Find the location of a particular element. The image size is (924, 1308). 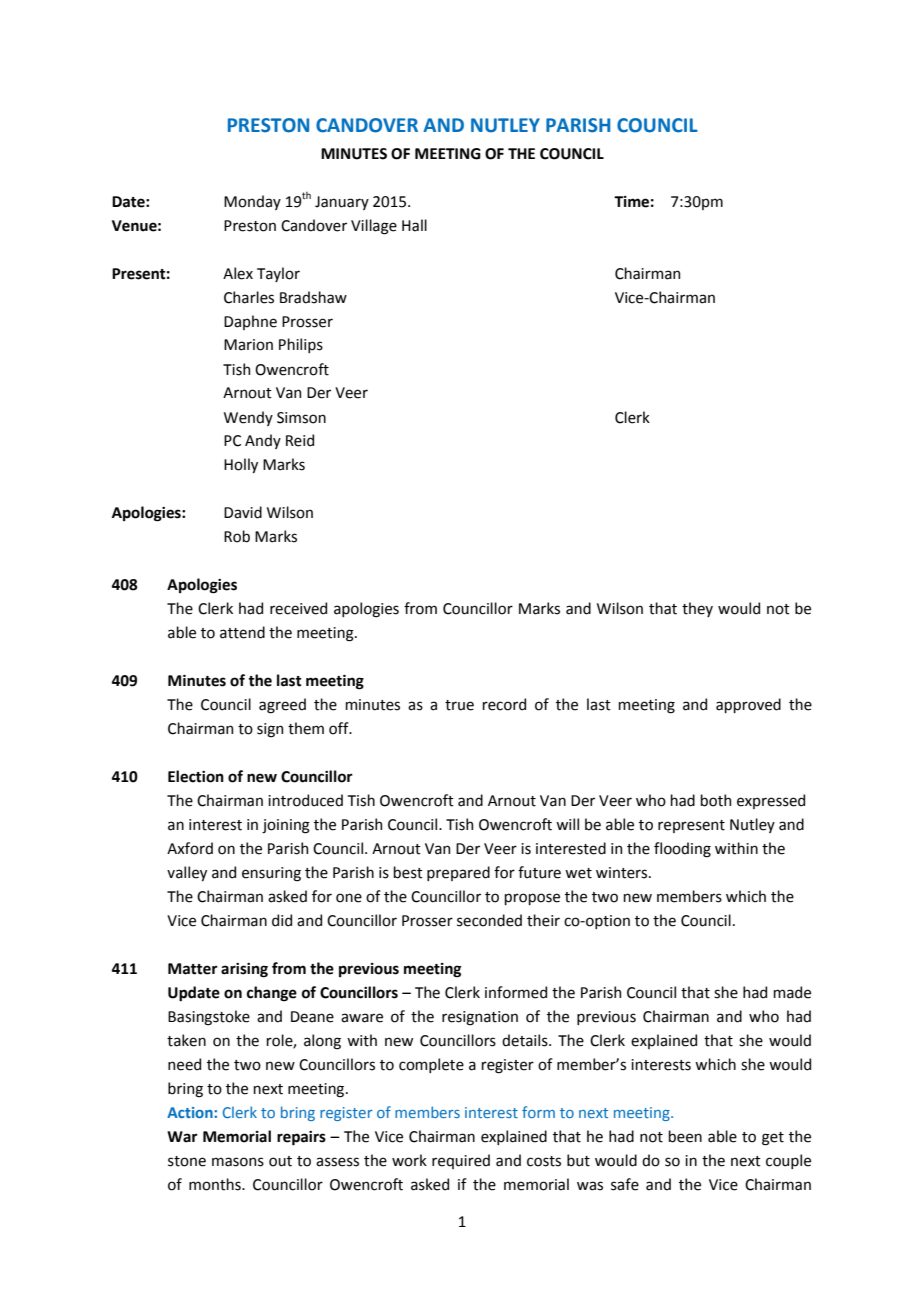

Village is located at coordinates (374, 227).
